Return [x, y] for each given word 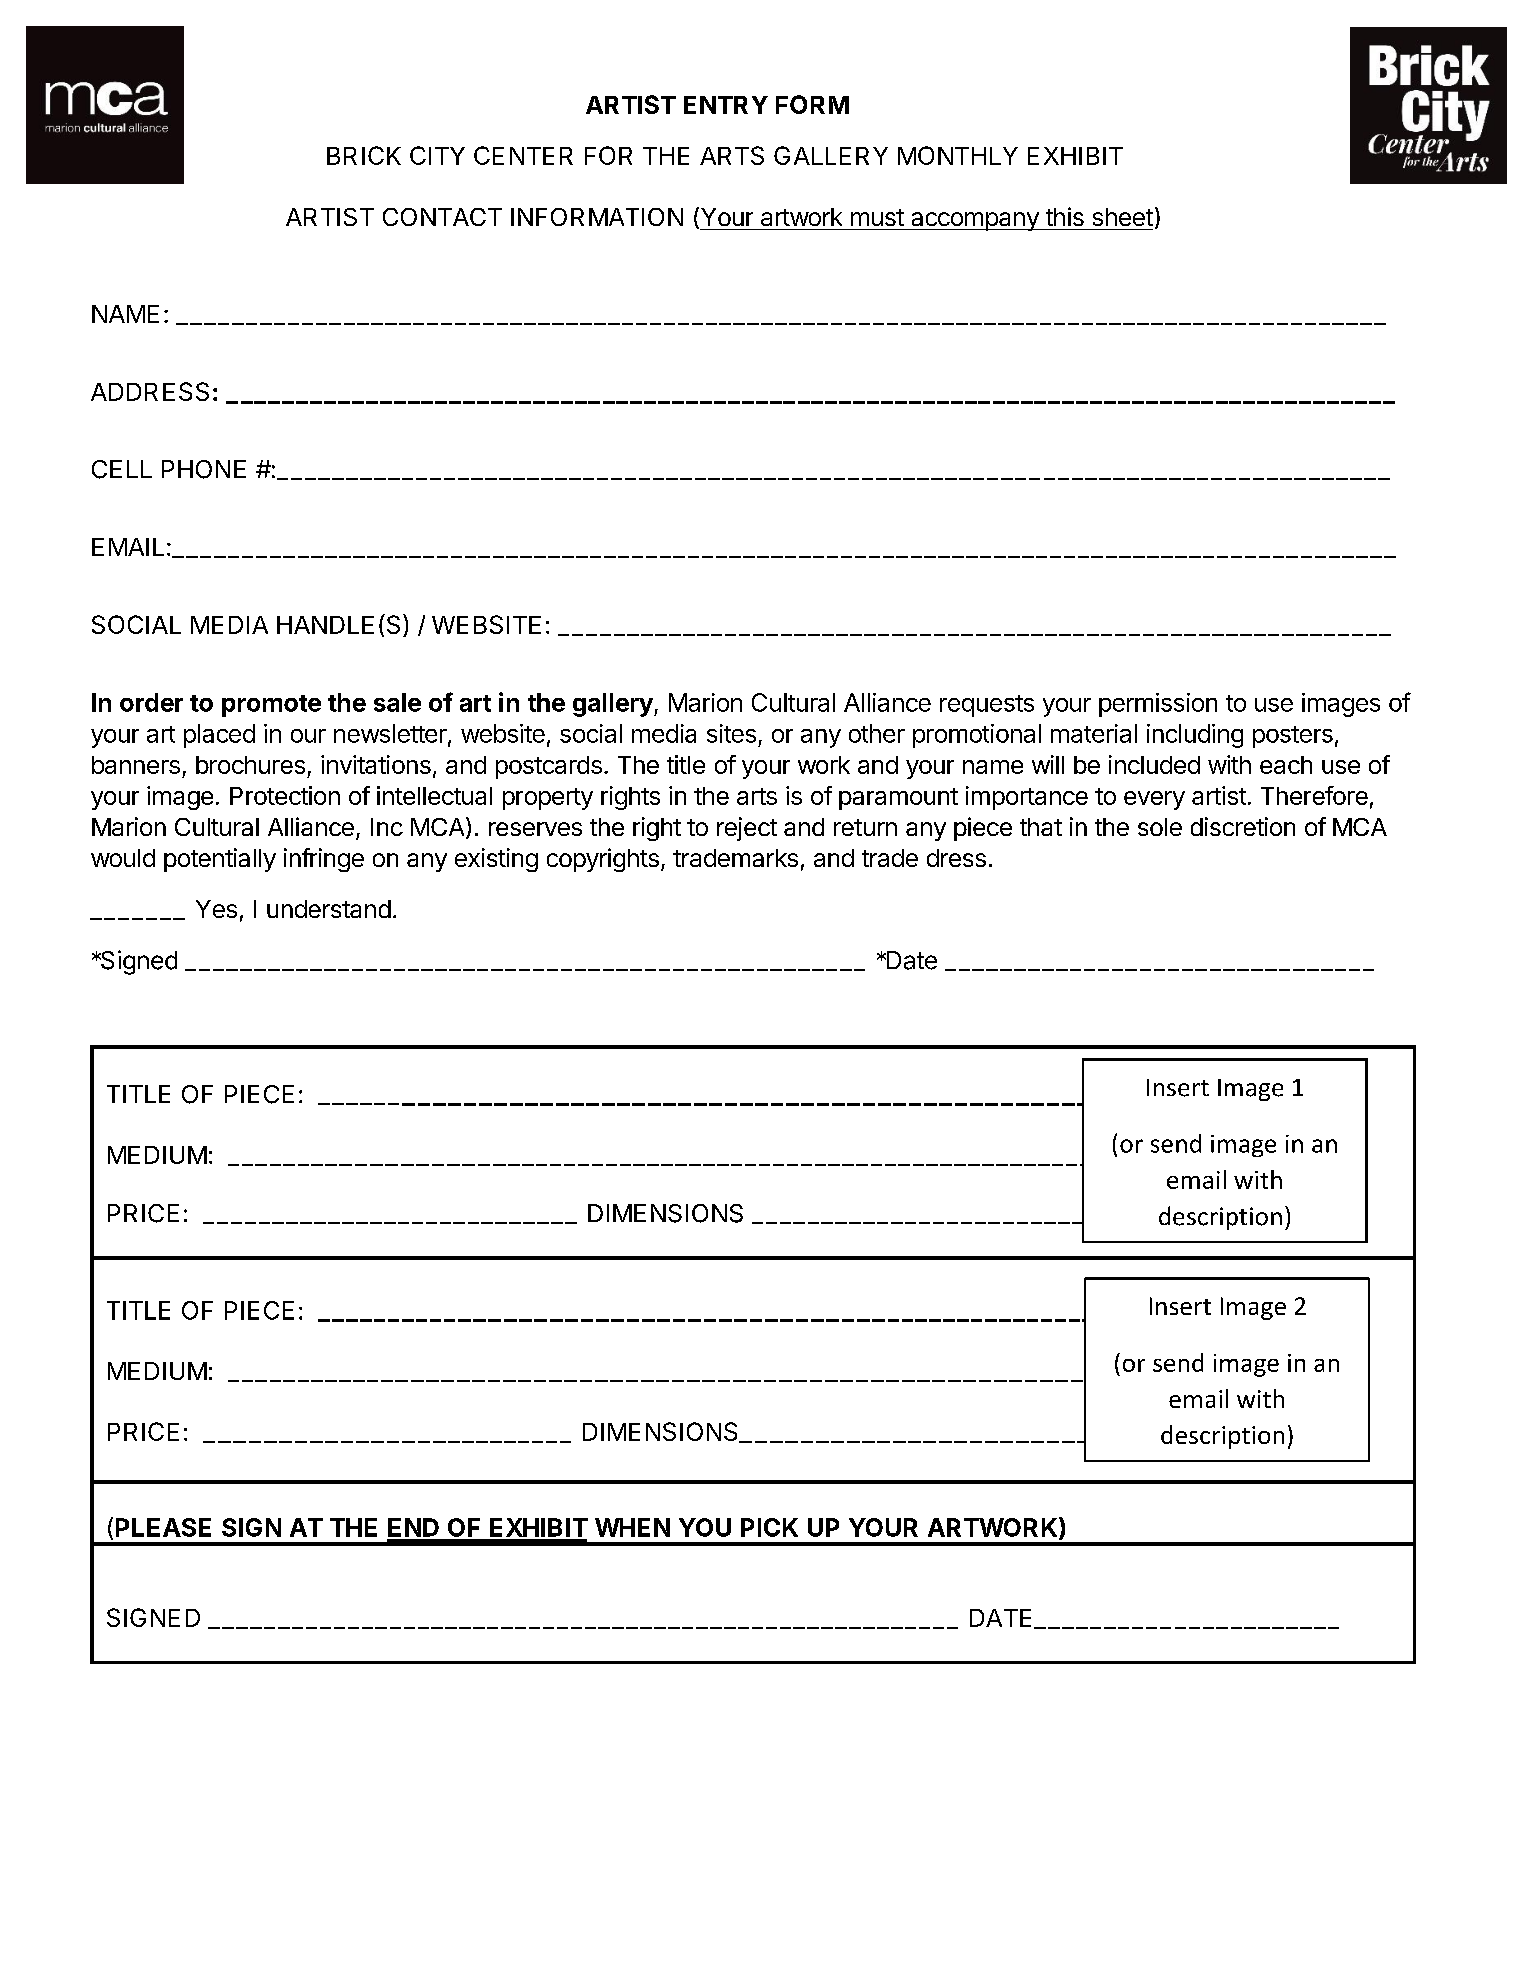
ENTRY [726, 105]
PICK [769, 1527]
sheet [1123, 217]
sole [1160, 827]
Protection [285, 795]
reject [747, 829]
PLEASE [163, 1527]
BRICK [364, 155]
